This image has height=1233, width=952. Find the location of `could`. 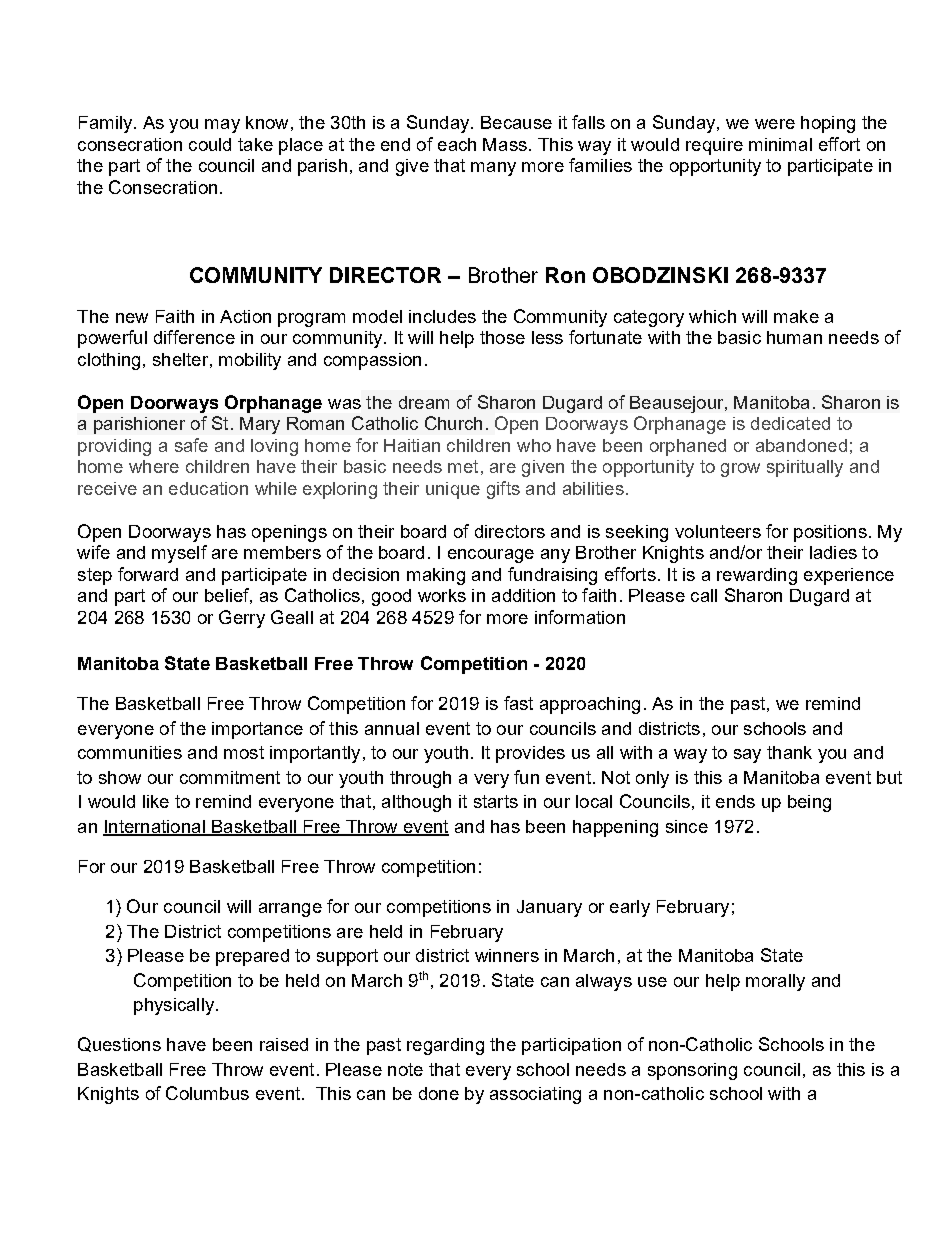

could is located at coordinates (210, 144).
